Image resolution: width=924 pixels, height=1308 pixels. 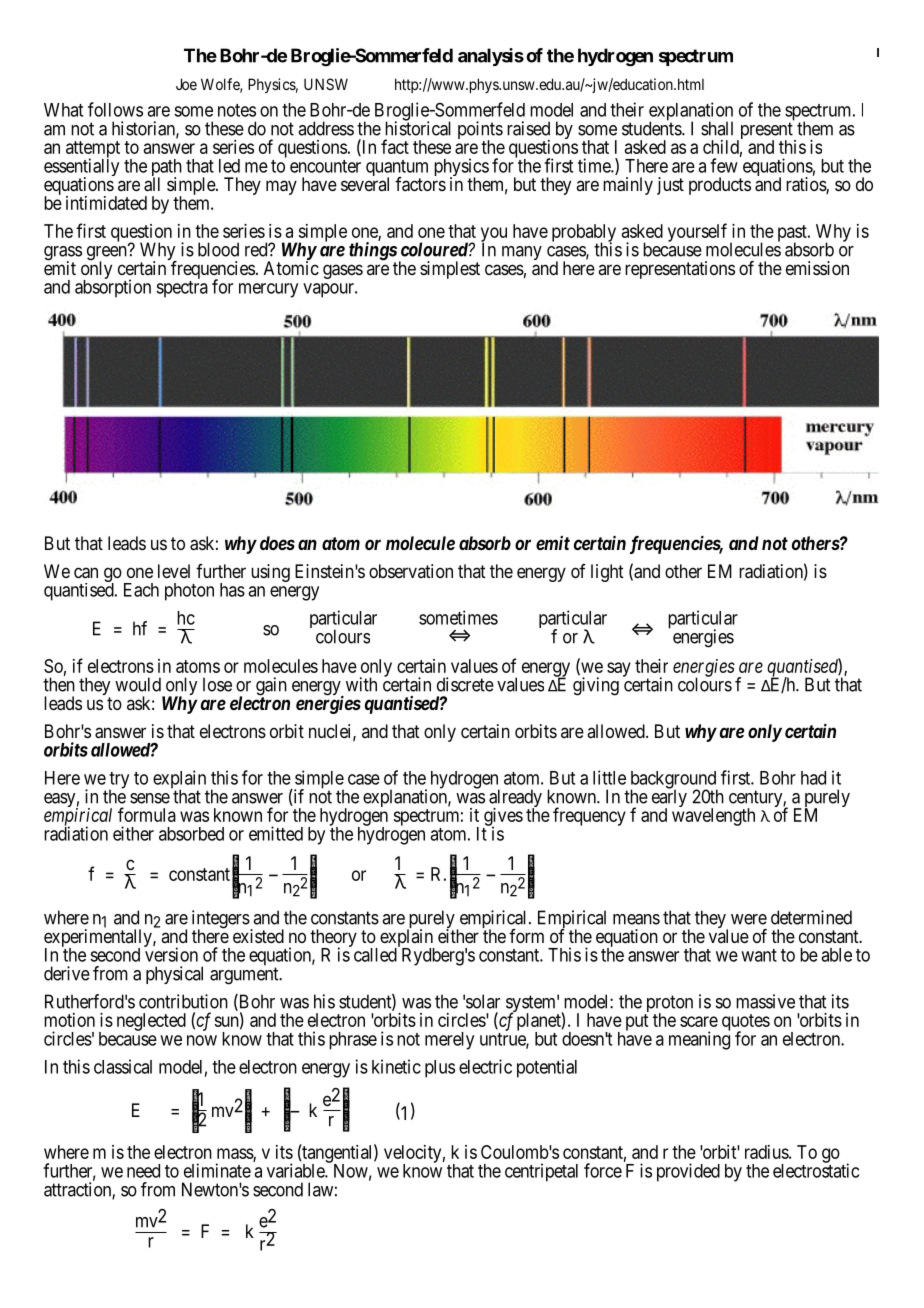 What do you see at coordinates (418, 128) in the screenshot?
I see `historical` at bounding box center [418, 128].
